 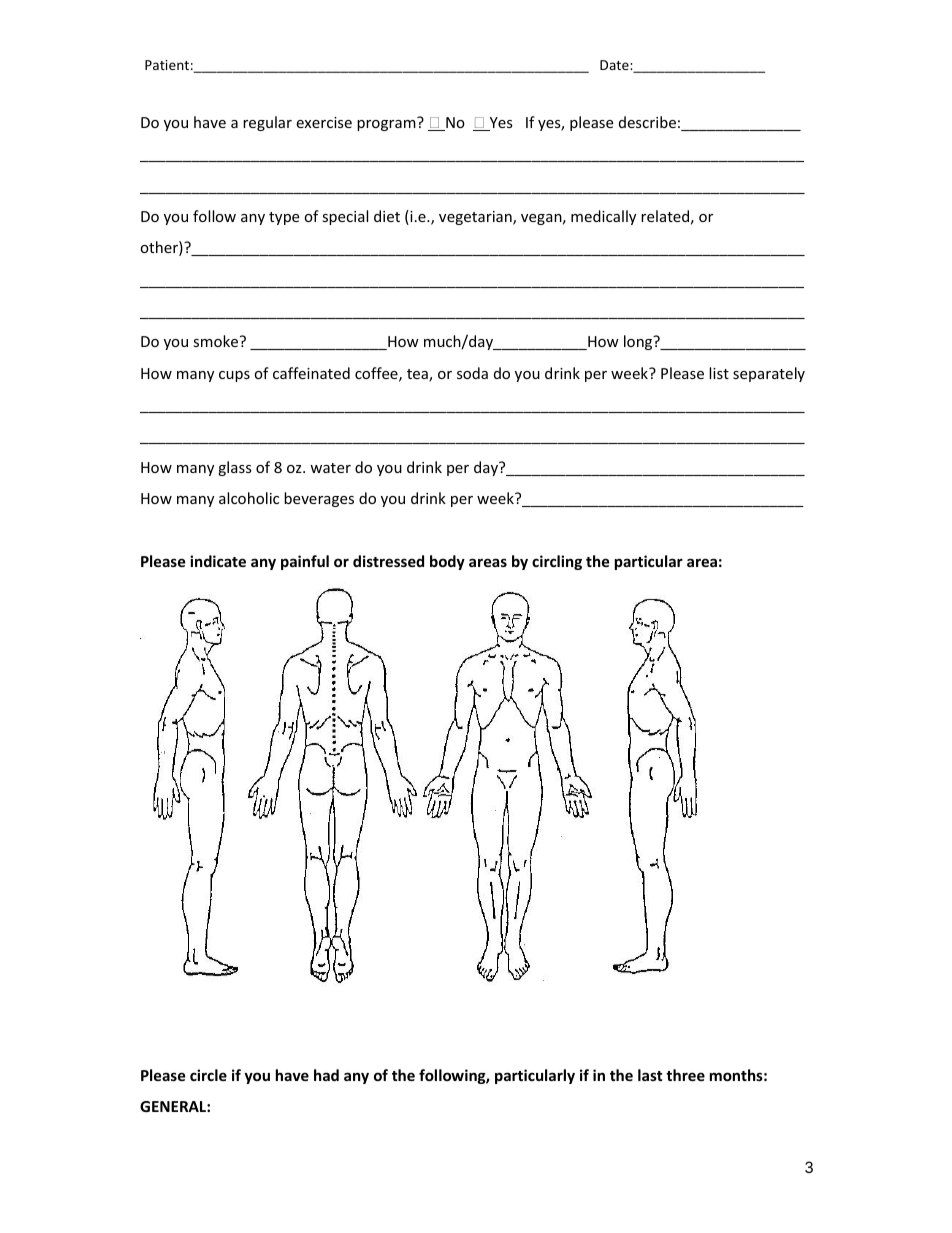 I want to click on body, so click(x=447, y=562).
